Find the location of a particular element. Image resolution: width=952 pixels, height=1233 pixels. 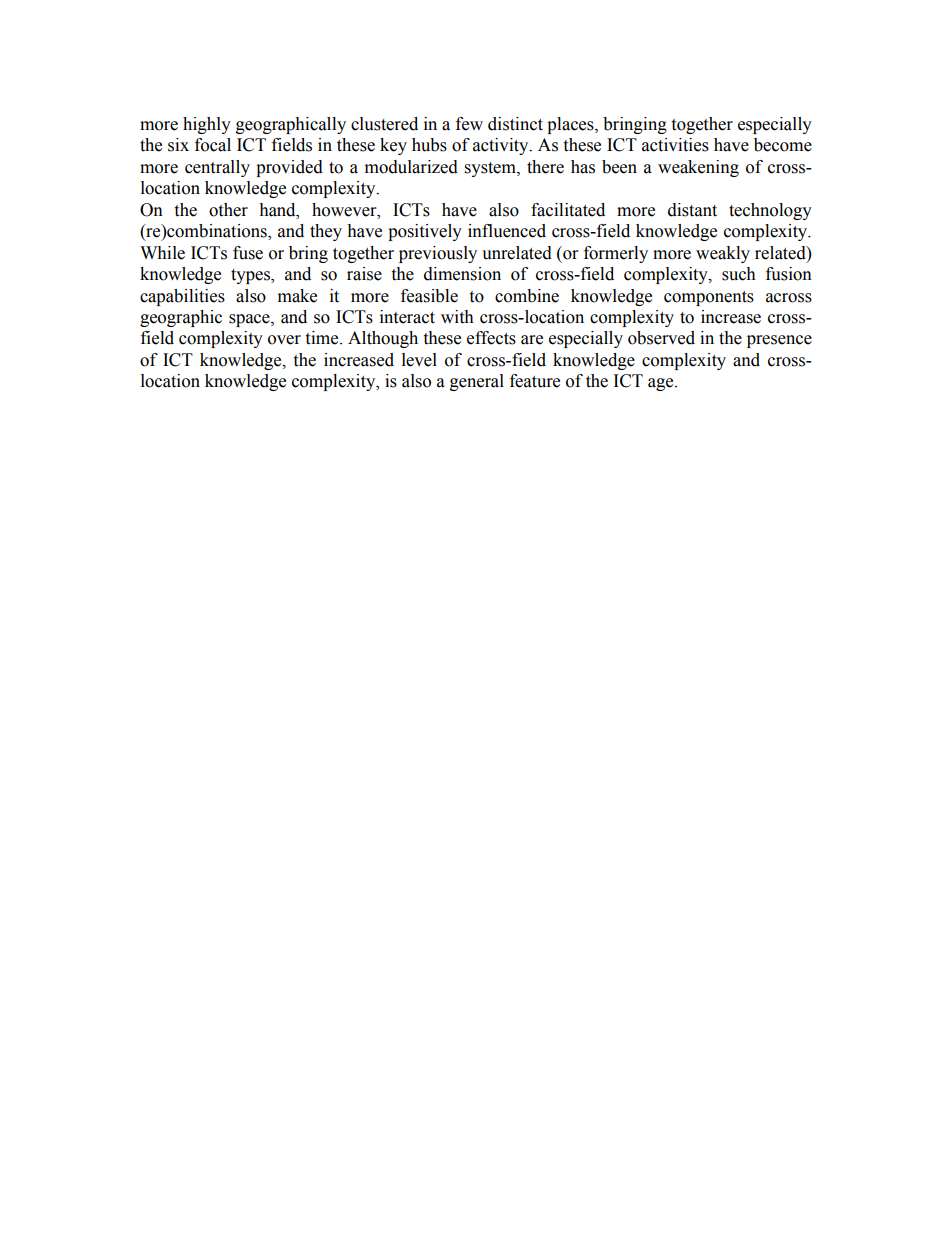

previously is located at coordinates (438, 254).
